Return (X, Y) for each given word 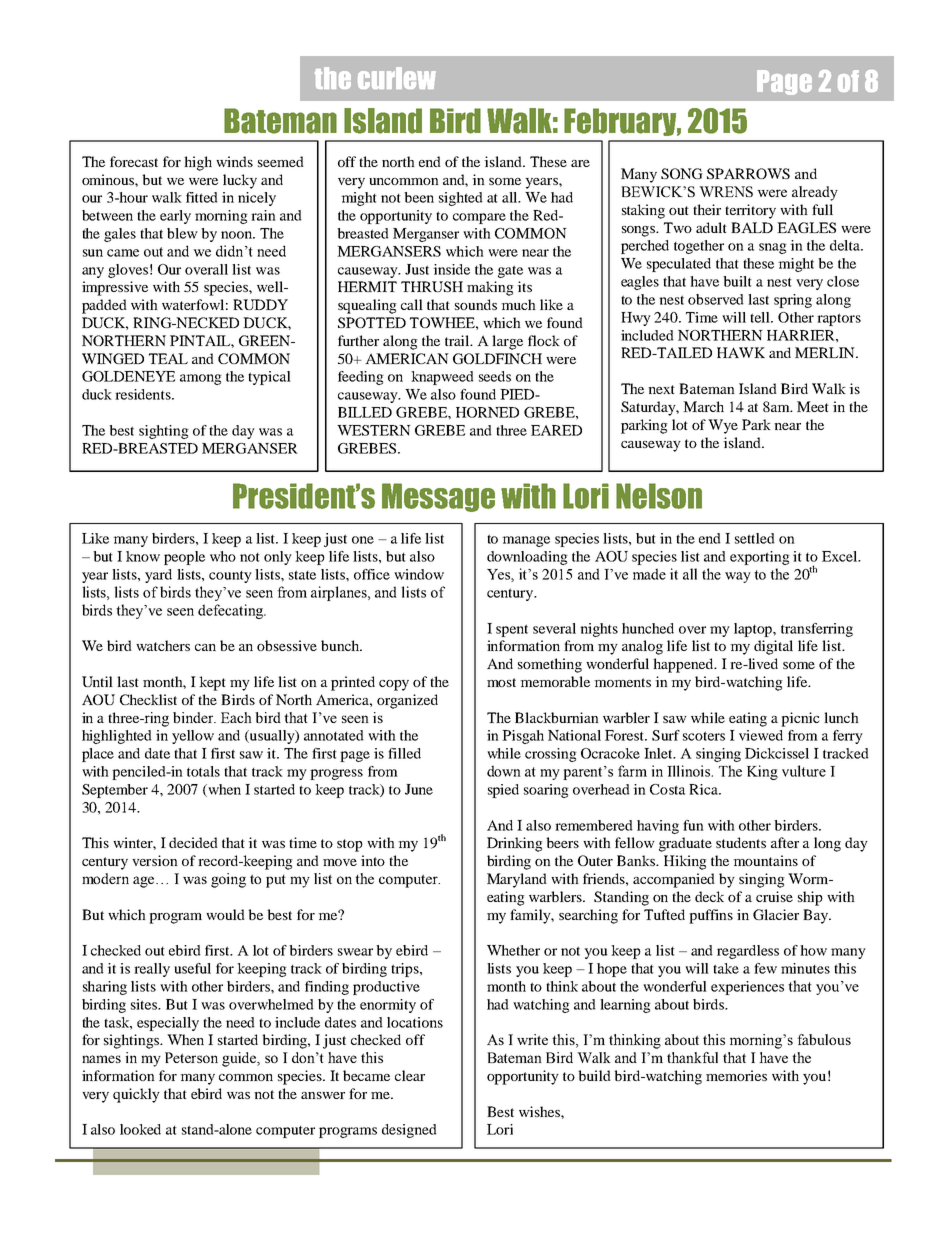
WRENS (726, 191)
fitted (202, 197)
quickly (136, 1095)
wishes (540, 1111)
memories (736, 1075)
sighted (461, 199)
